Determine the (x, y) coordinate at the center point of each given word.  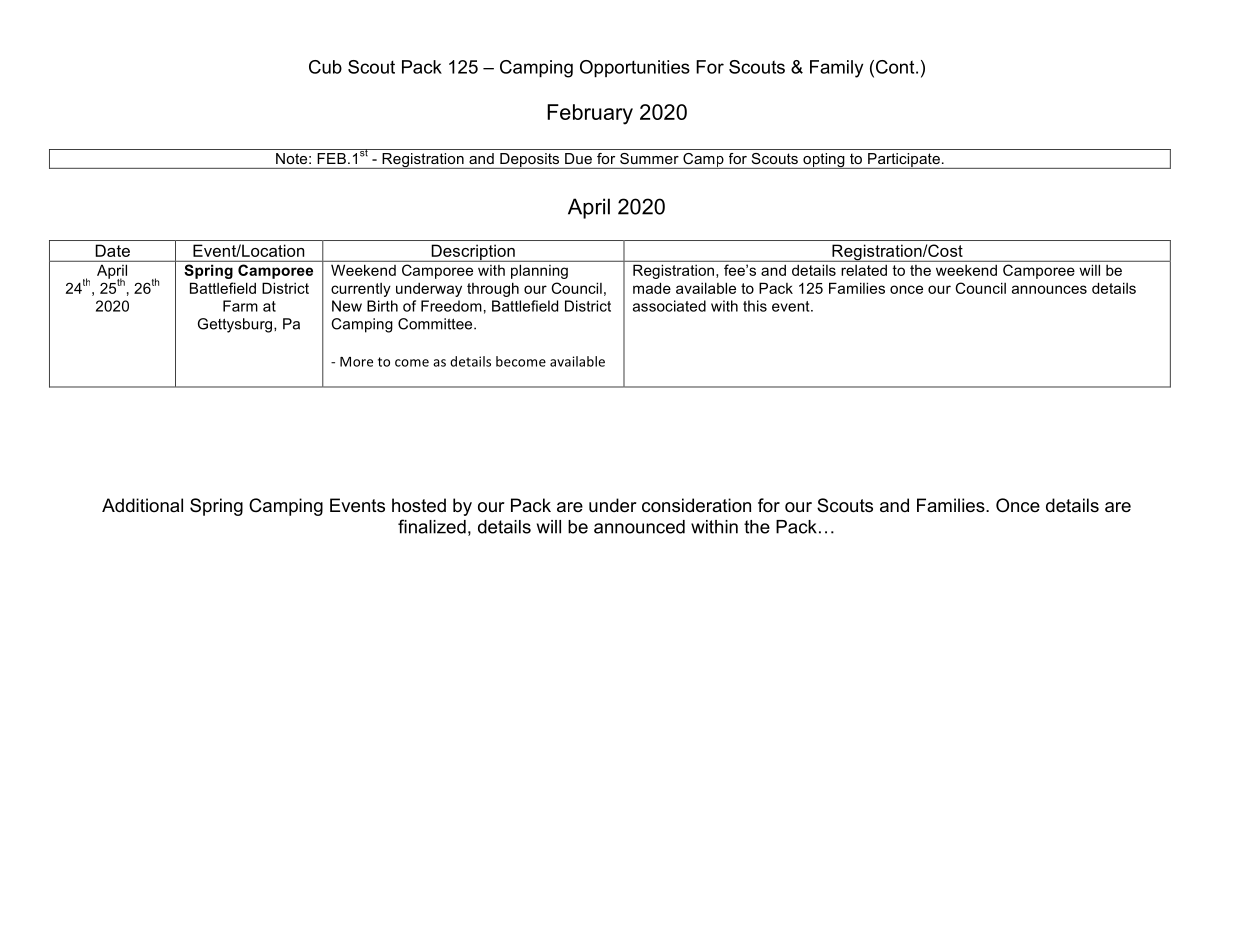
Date (113, 251)
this (755, 306)
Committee (436, 324)
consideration (696, 505)
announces (1049, 289)
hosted (419, 505)
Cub (325, 67)
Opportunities (635, 69)
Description (473, 253)
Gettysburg (236, 325)
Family (836, 69)
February (590, 114)
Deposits (530, 161)
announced (639, 527)
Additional (142, 505)
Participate (904, 161)
